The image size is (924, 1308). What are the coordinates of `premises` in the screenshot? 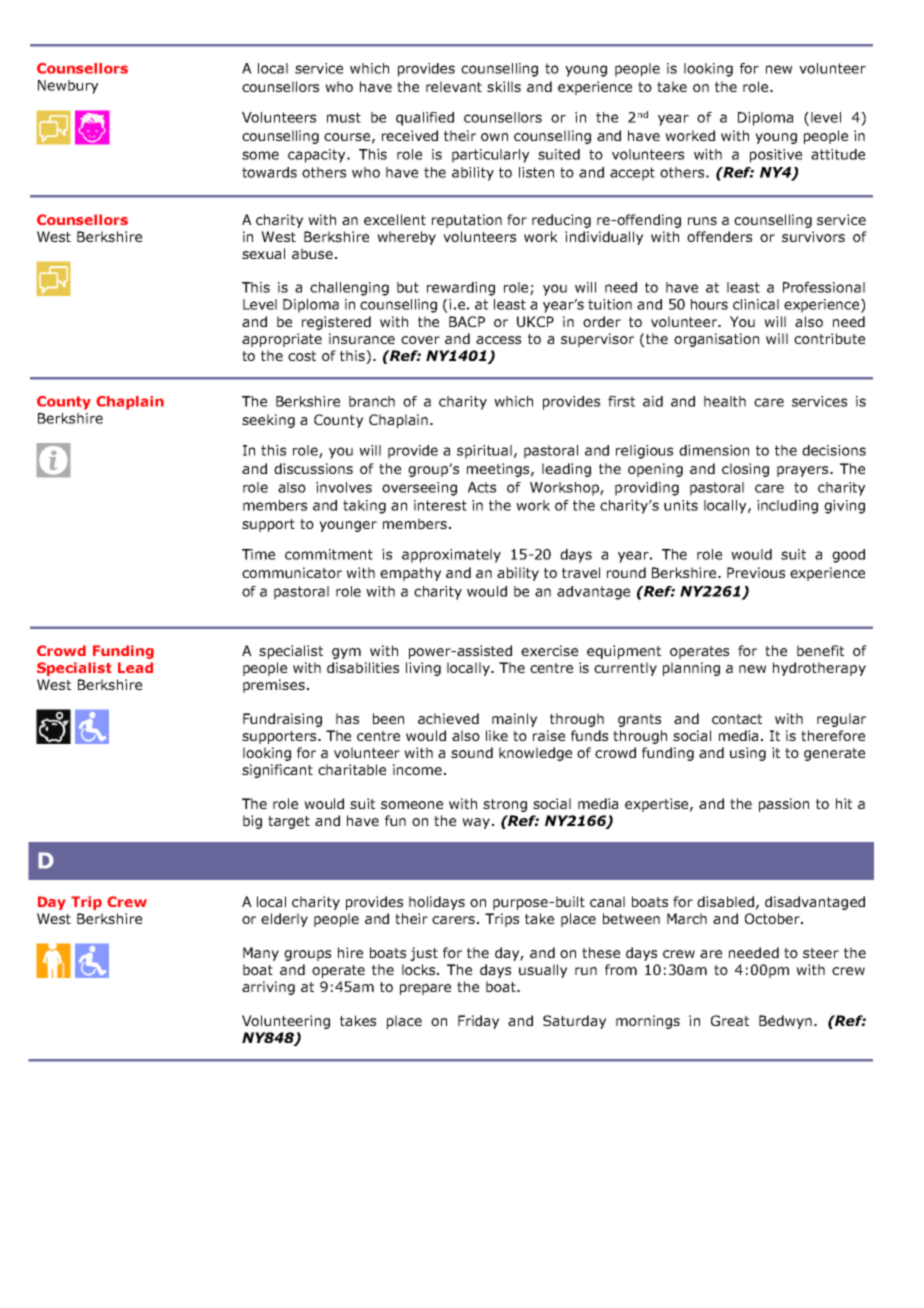 It's located at (274, 686).
